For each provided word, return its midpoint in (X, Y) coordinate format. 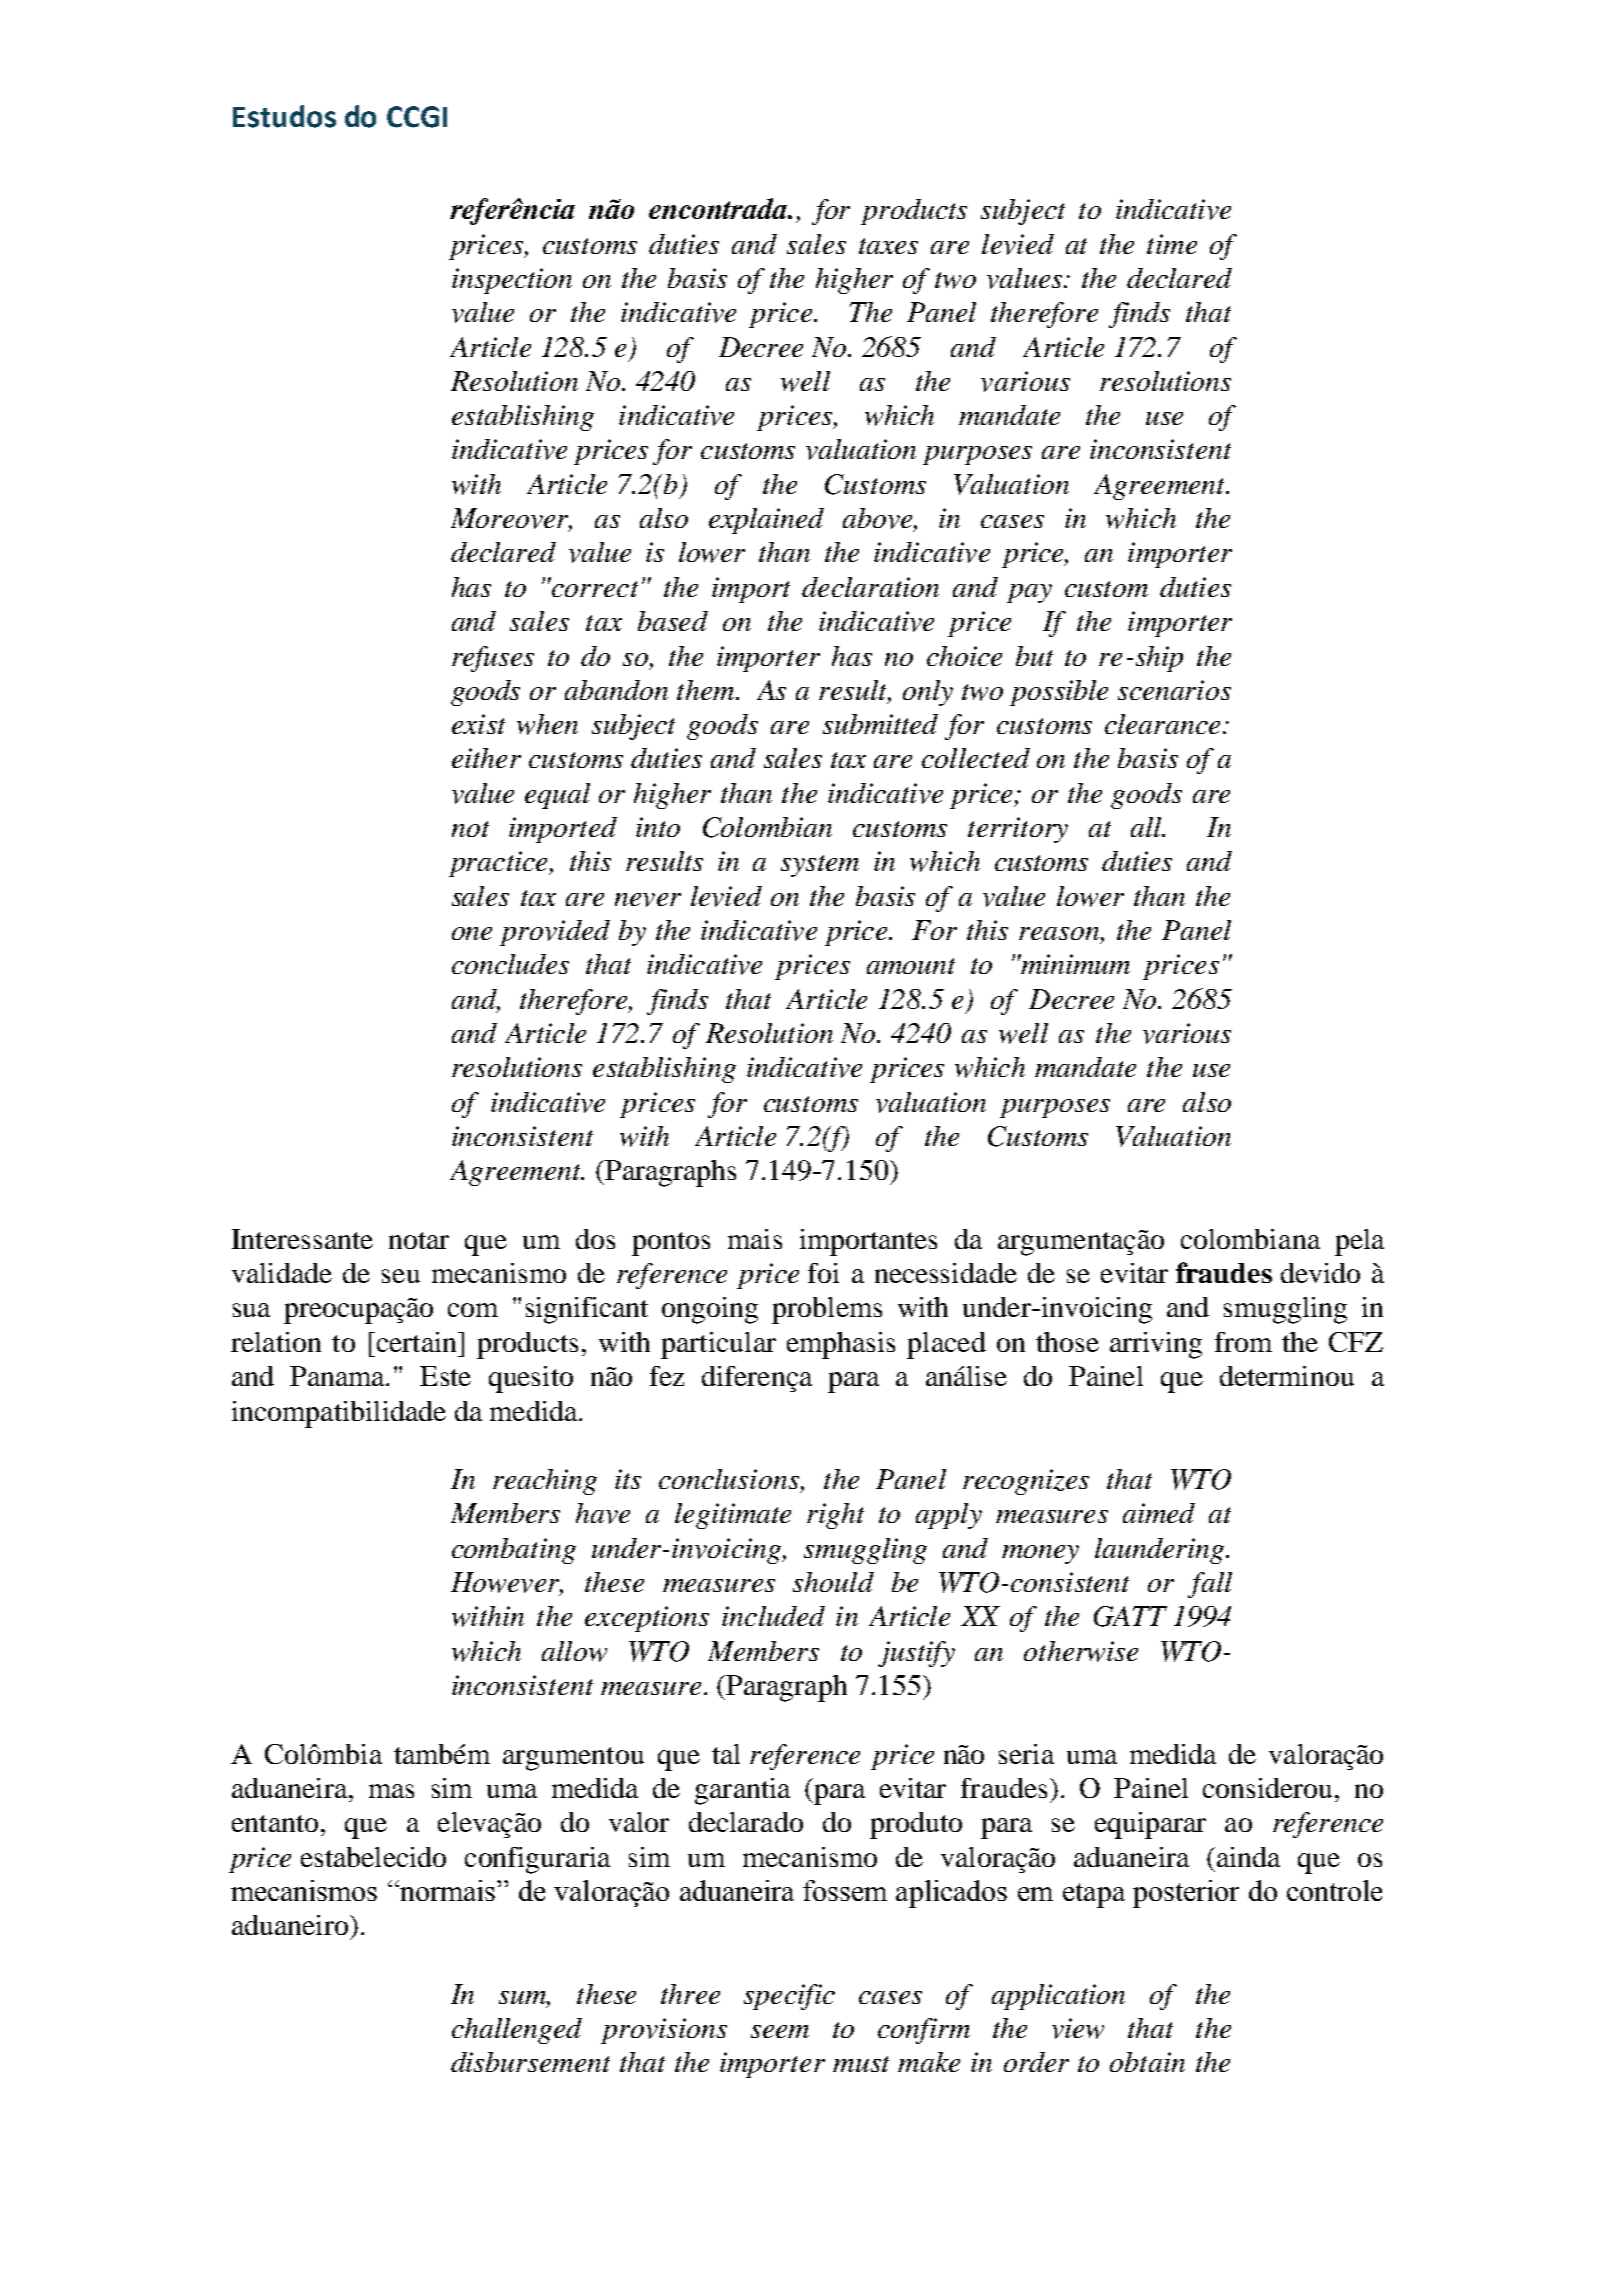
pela (1359, 1242)
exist (478, 724)
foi (823, 1273)
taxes (888, 246)
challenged (517, 2031)
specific (789, 1997)
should (833, 1582)
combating (514, 1551)
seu (401, 1276)
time (1172, 244)
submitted (880, 724)
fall (1210, 1585)
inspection (512, 281)
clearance (1162, 724)
